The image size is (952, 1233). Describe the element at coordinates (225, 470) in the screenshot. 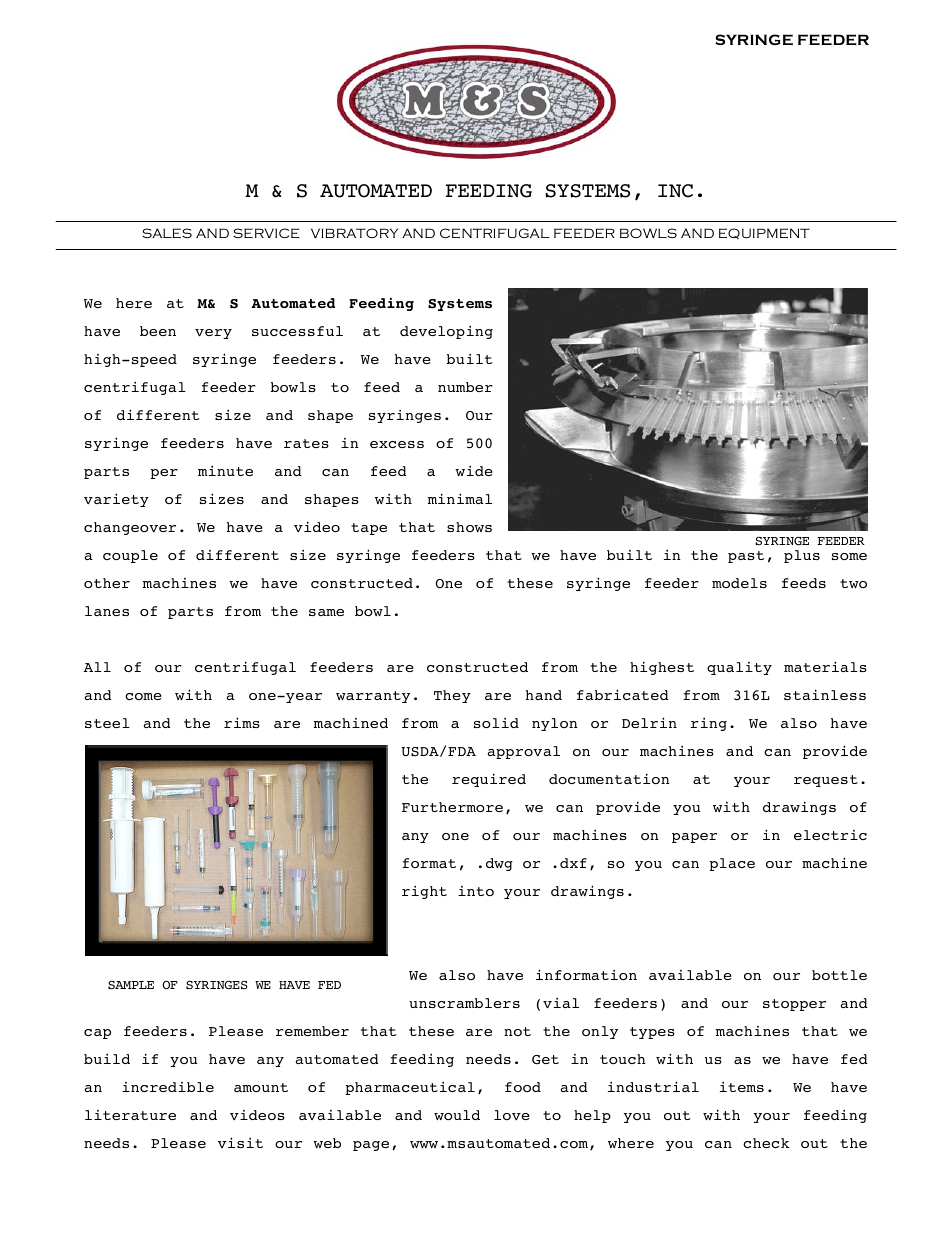

I see `minute` at that location.
